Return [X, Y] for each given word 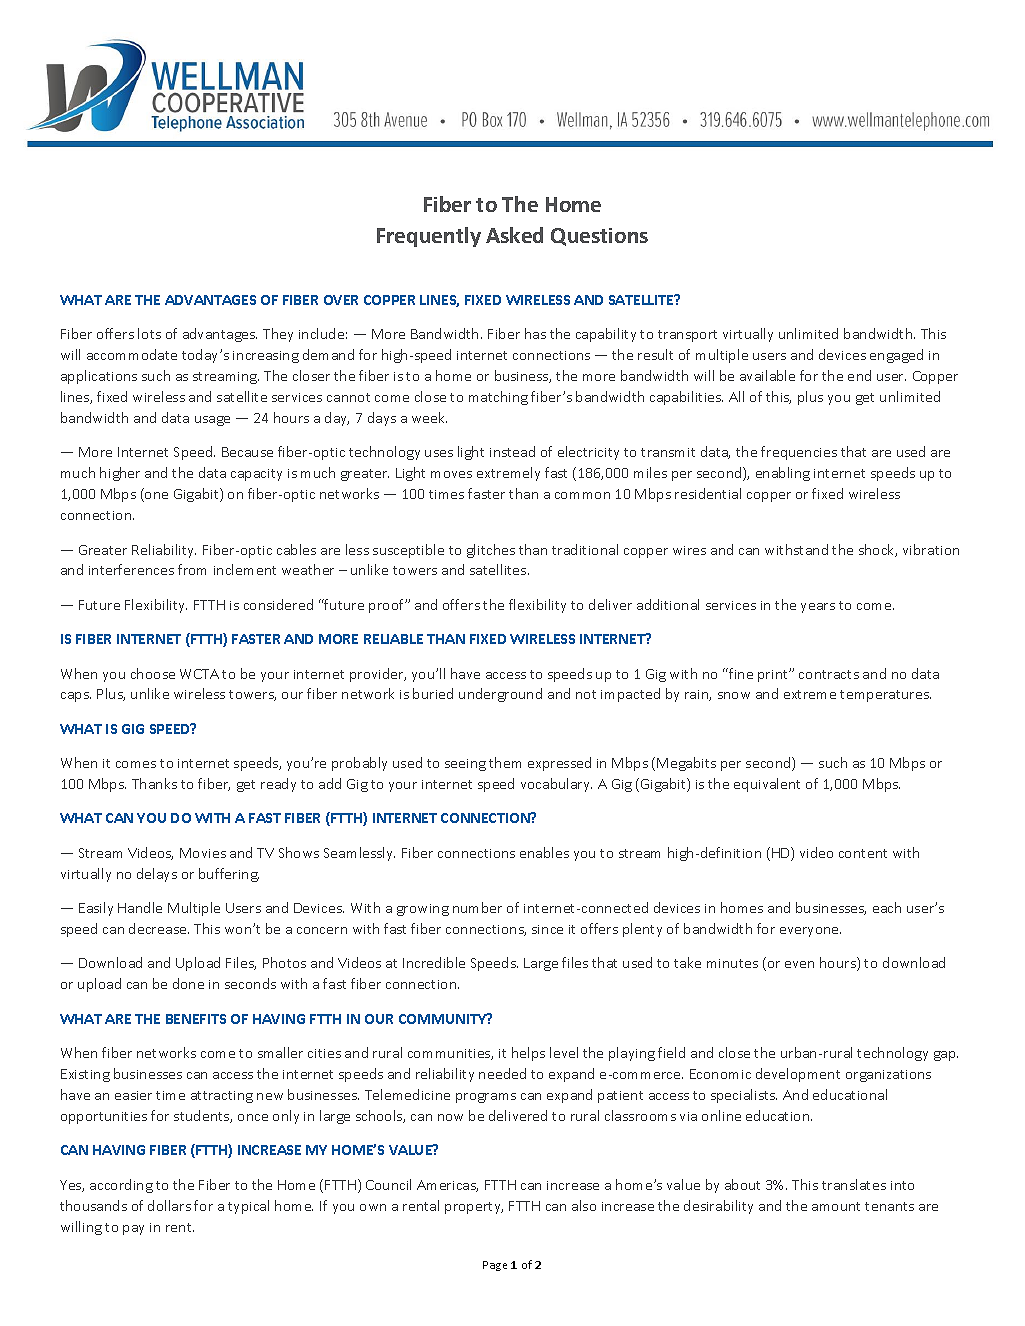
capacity [256, 475]
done [188, 983]
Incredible [434, 962]
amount [836, 1206]
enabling [783, 474]
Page [495, 1266]
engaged [896, 356]
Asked [514, 235]
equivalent [767, 785]
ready [278, 785]
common [582, 495]
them [505, 762]
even [799, 964]
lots [149, 333]
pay [133, 1230]
